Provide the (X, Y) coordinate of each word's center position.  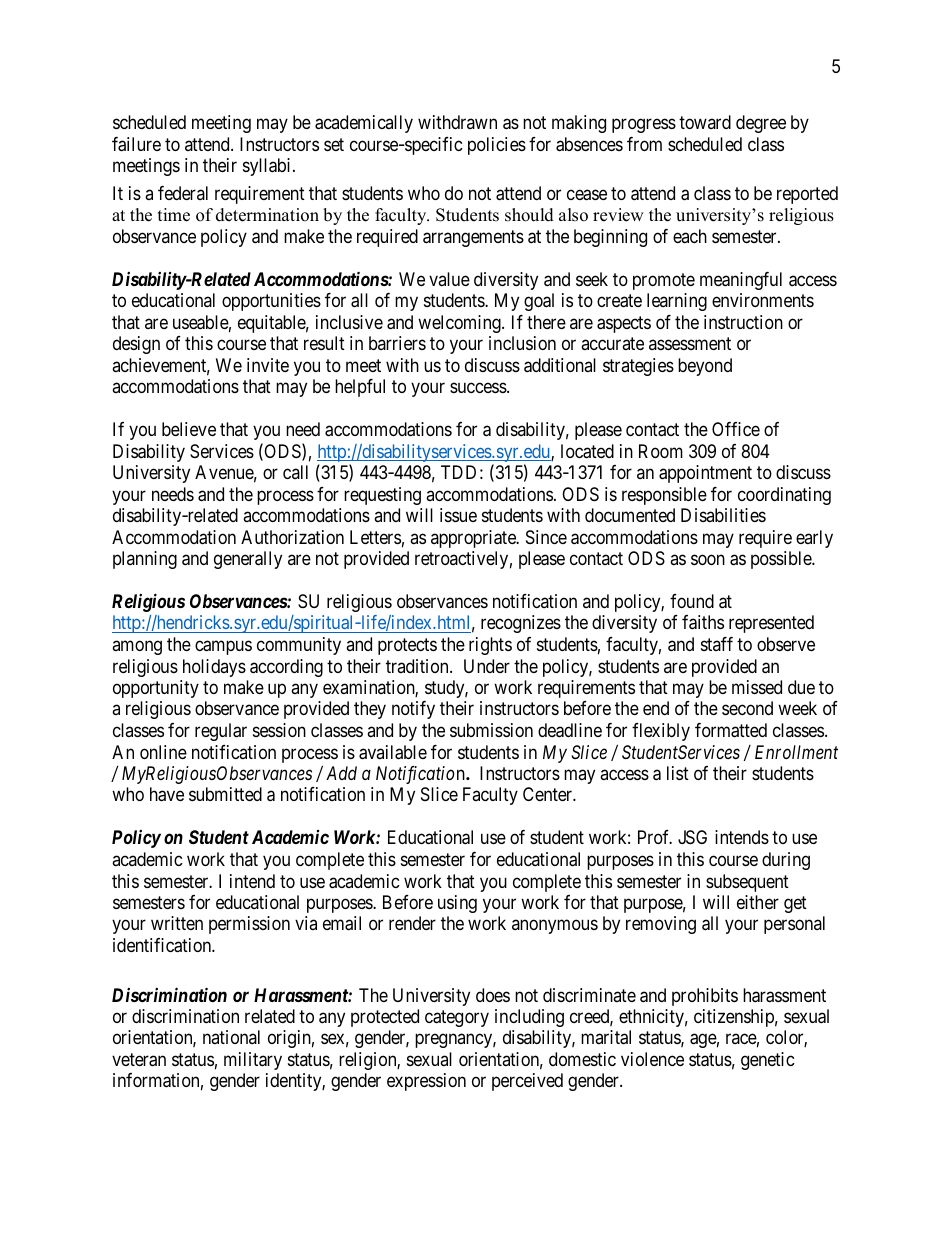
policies (497, 146)
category (457, 1018)
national (231, 1037)
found (692, 601)
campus (223, 648)
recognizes (521, 624)
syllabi (268, 167)
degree (761, 124)
